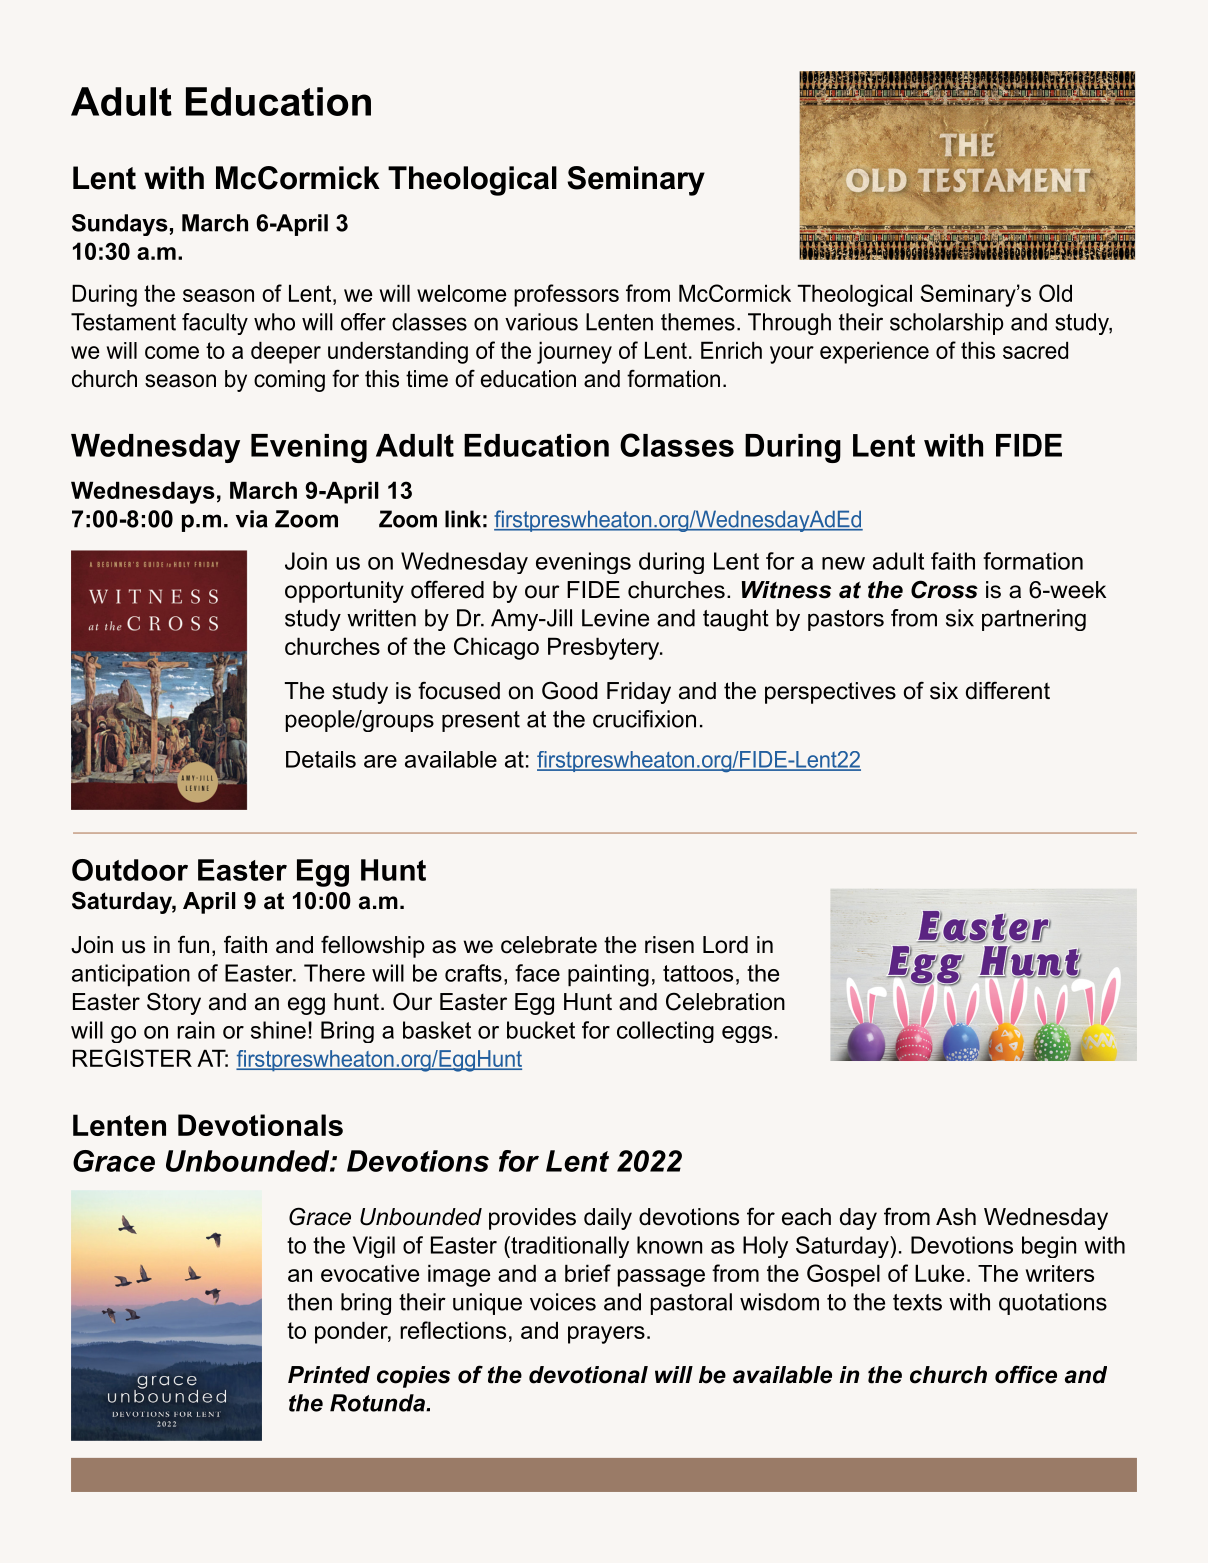  I want to click on scholarship, so click(946, 324).
